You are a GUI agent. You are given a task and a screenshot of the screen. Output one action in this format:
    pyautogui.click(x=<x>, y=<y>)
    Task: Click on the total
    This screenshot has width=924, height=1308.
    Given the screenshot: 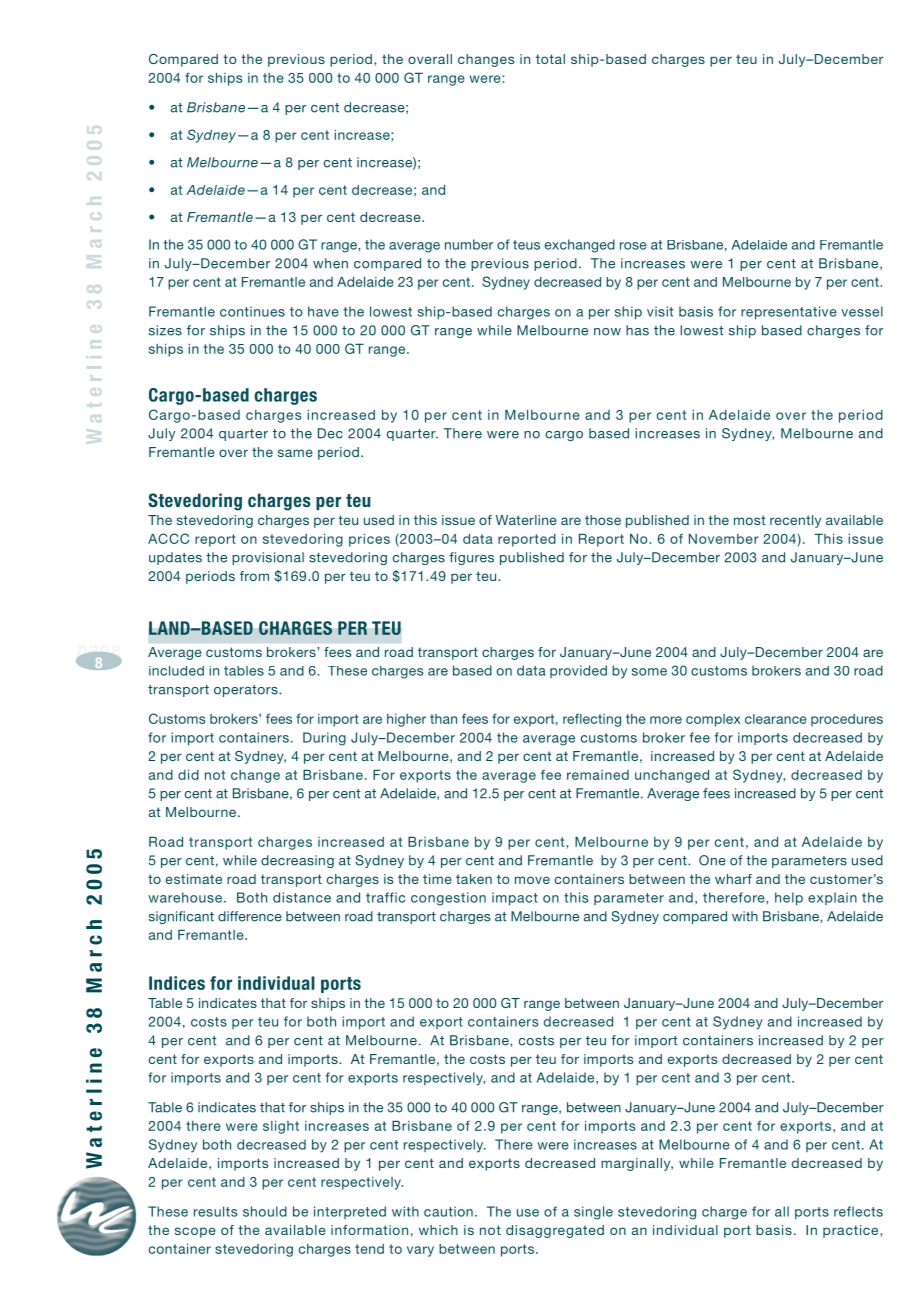 What is the action you would take?
    pyautogui.click(x=550, y=59)
